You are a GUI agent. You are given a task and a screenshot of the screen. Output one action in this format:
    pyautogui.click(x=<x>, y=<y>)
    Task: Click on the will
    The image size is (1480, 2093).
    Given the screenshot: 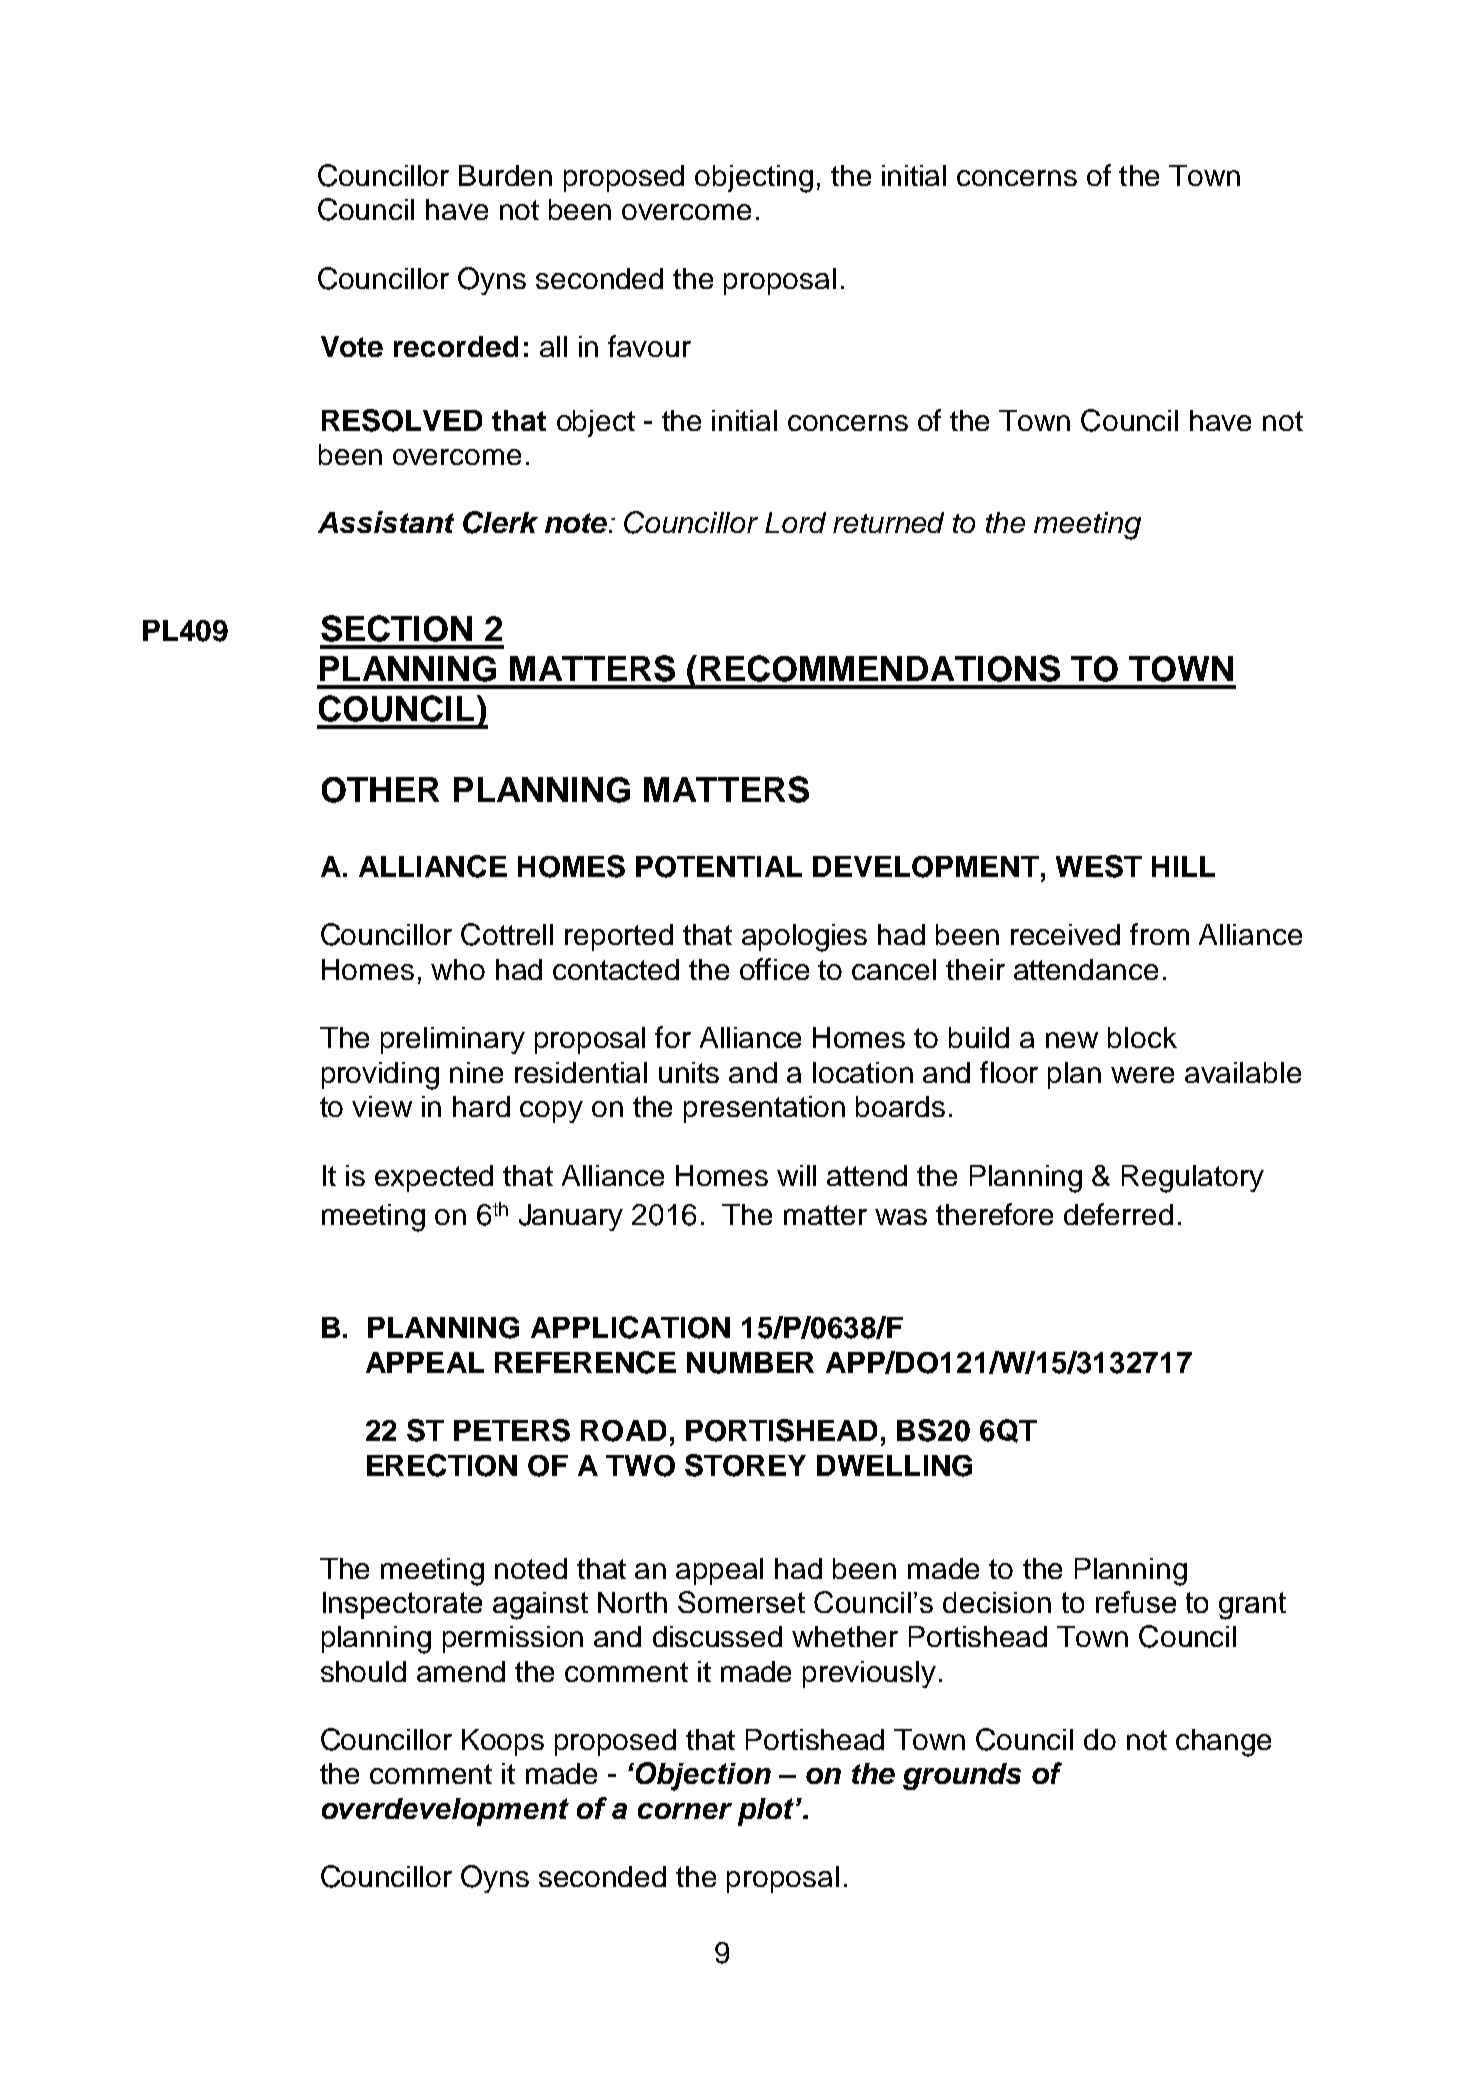 What is the action you would take?
    pyautogui.click(x=796, y=1175)
